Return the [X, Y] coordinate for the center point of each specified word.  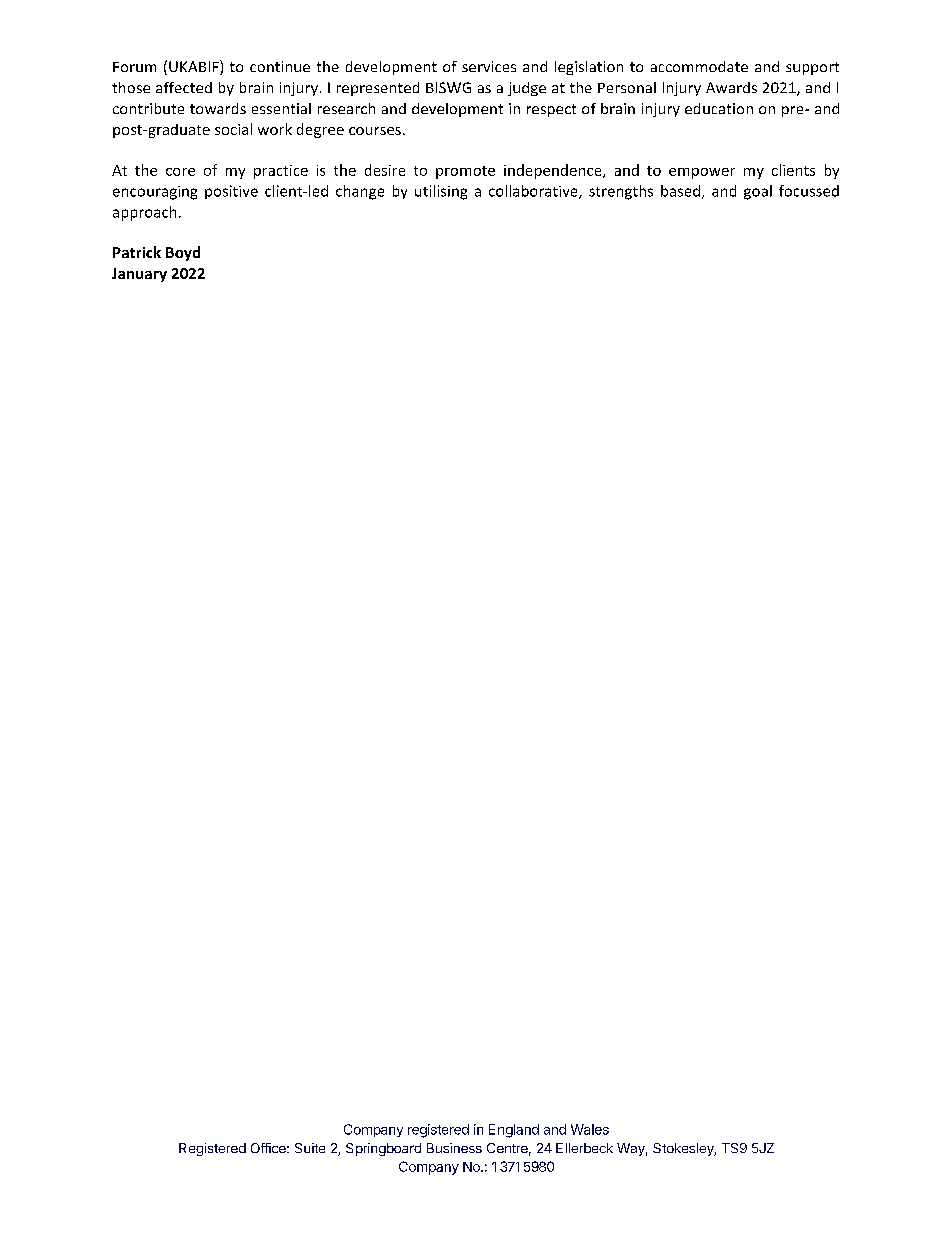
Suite [310, 1148]
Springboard [383, 1149]
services [489, 66]
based [680, 191]
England [514, 1131]
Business [454, 1148]
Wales [590, 1129]
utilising [441, 192]
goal [758, 192]
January [139, 275]
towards [218, 108]
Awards [731, 87]
